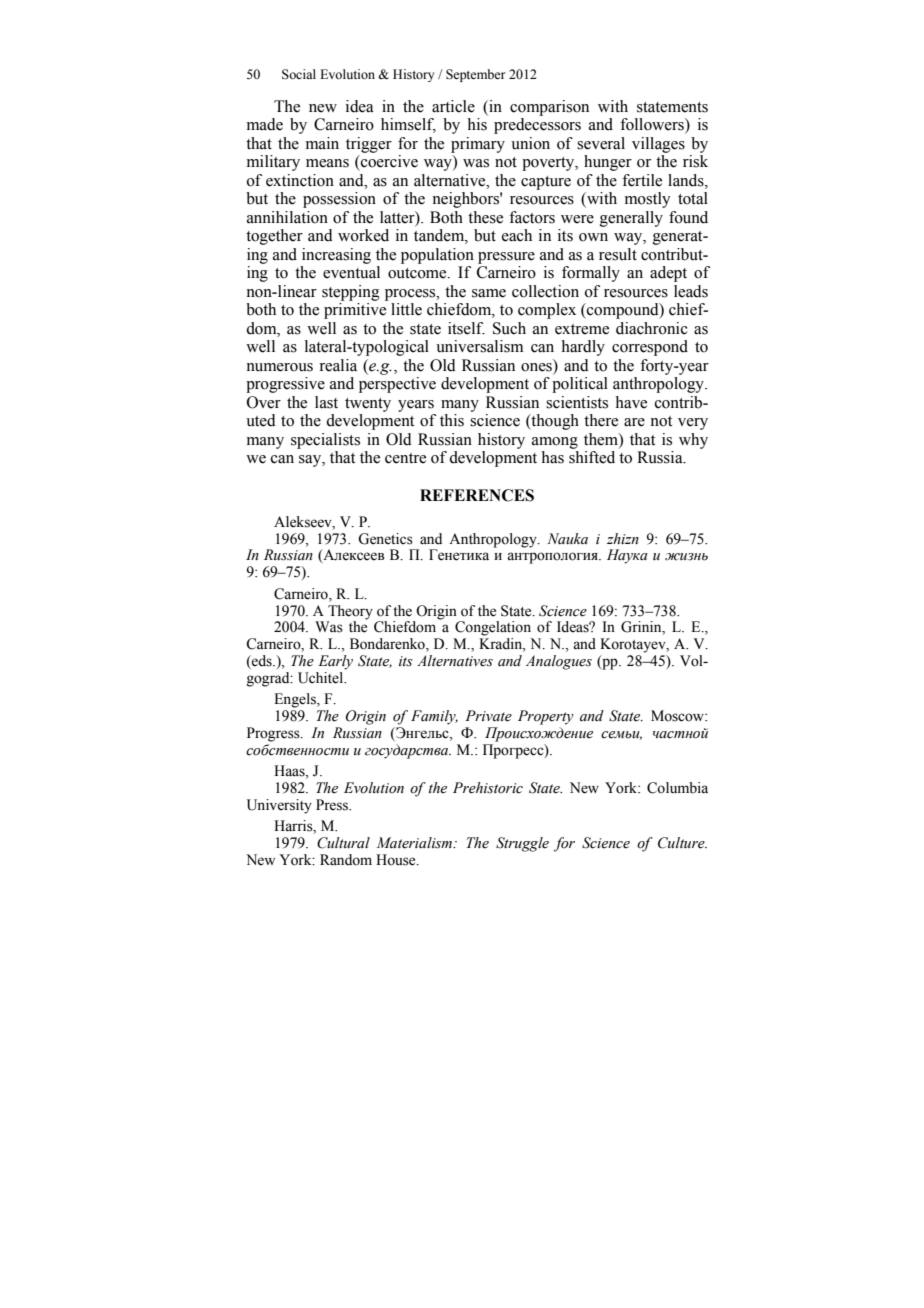  Describe the element at coordinates (479, 346) in the page. I see `universalism` at that location.
